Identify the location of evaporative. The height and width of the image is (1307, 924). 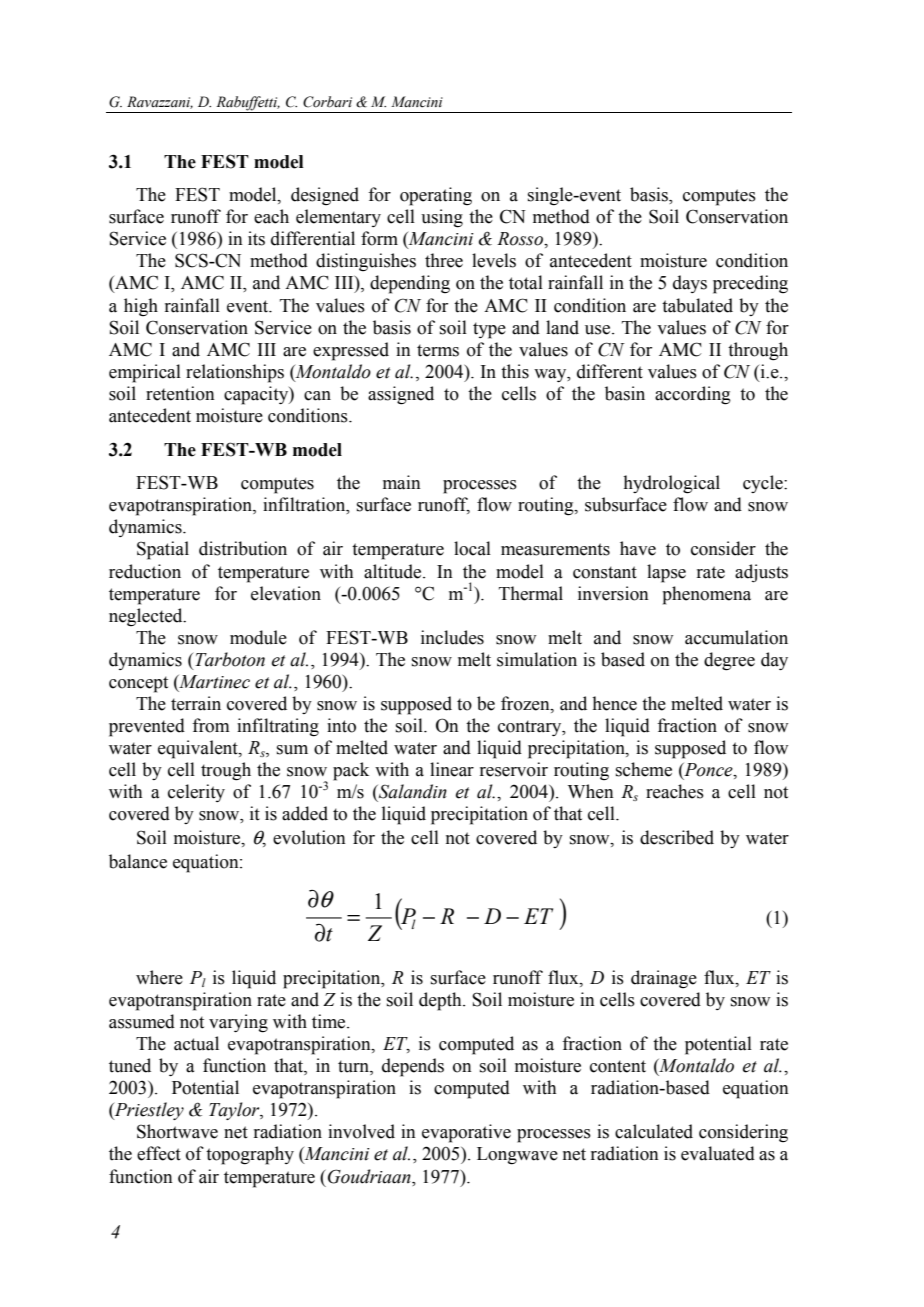
(466, 1133).
